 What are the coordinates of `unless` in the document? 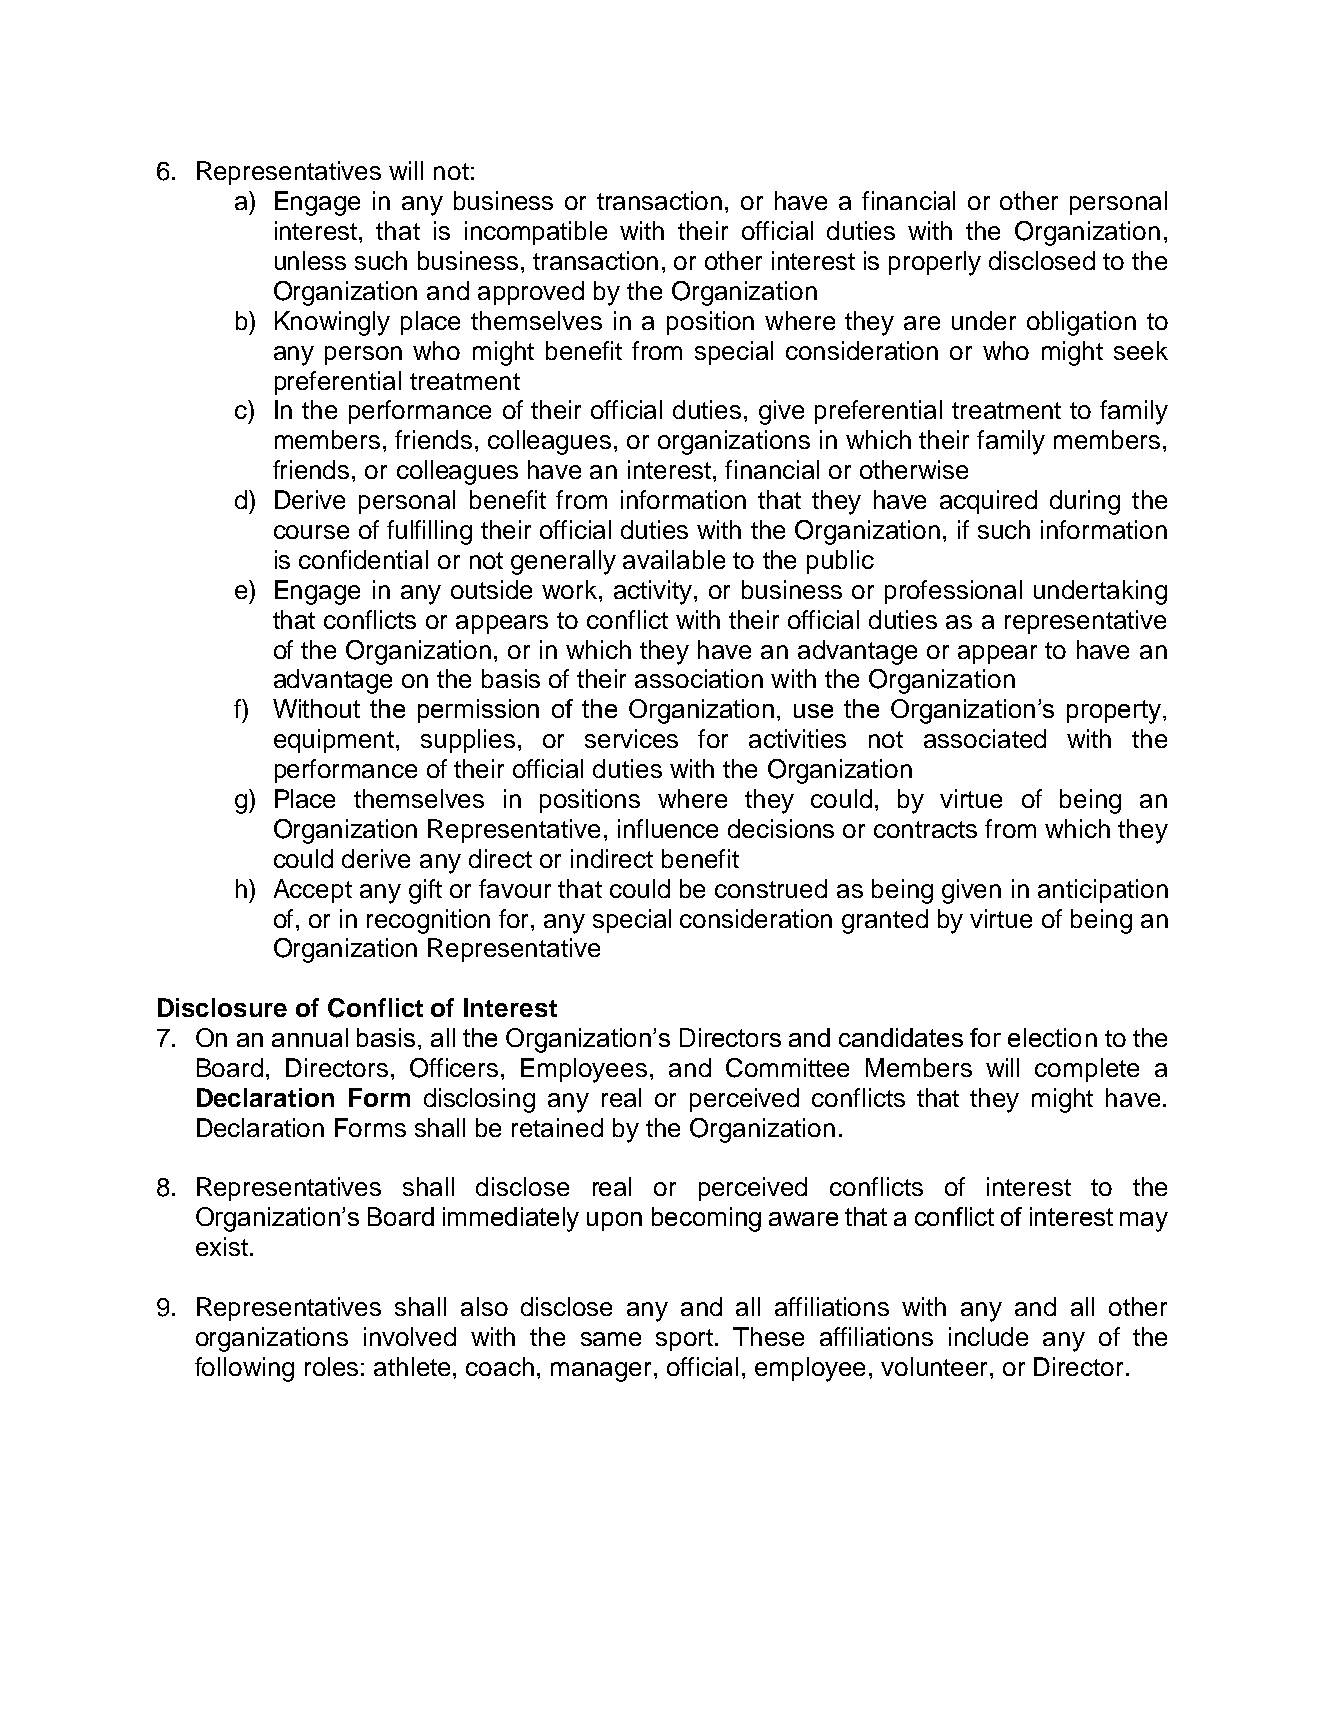 It's located at (310, 260).
